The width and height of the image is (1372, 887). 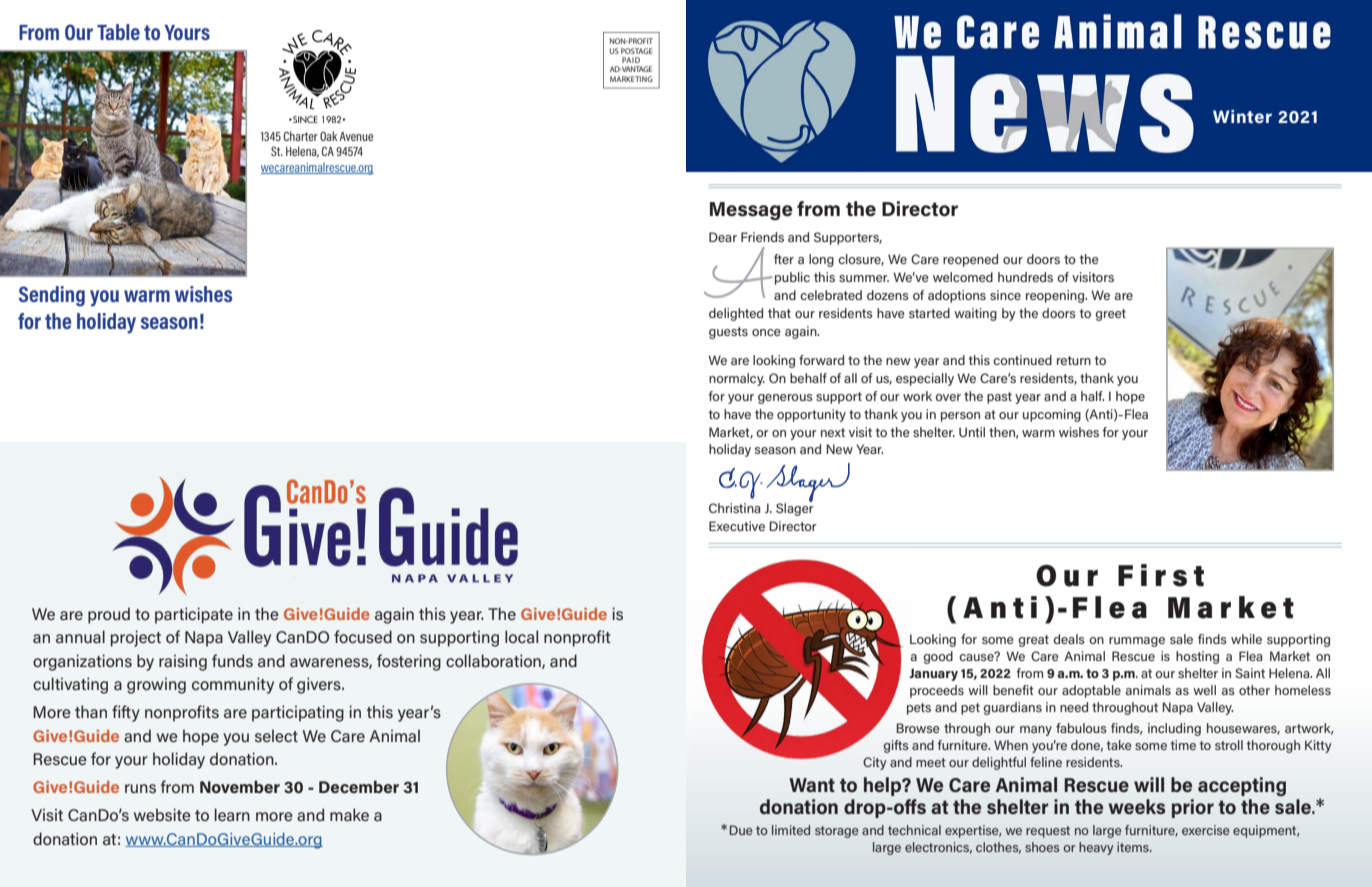 What do you see at coordinates (1052, 415) in the image?
I see `upcoming` at bounding box center [1052, 415].
